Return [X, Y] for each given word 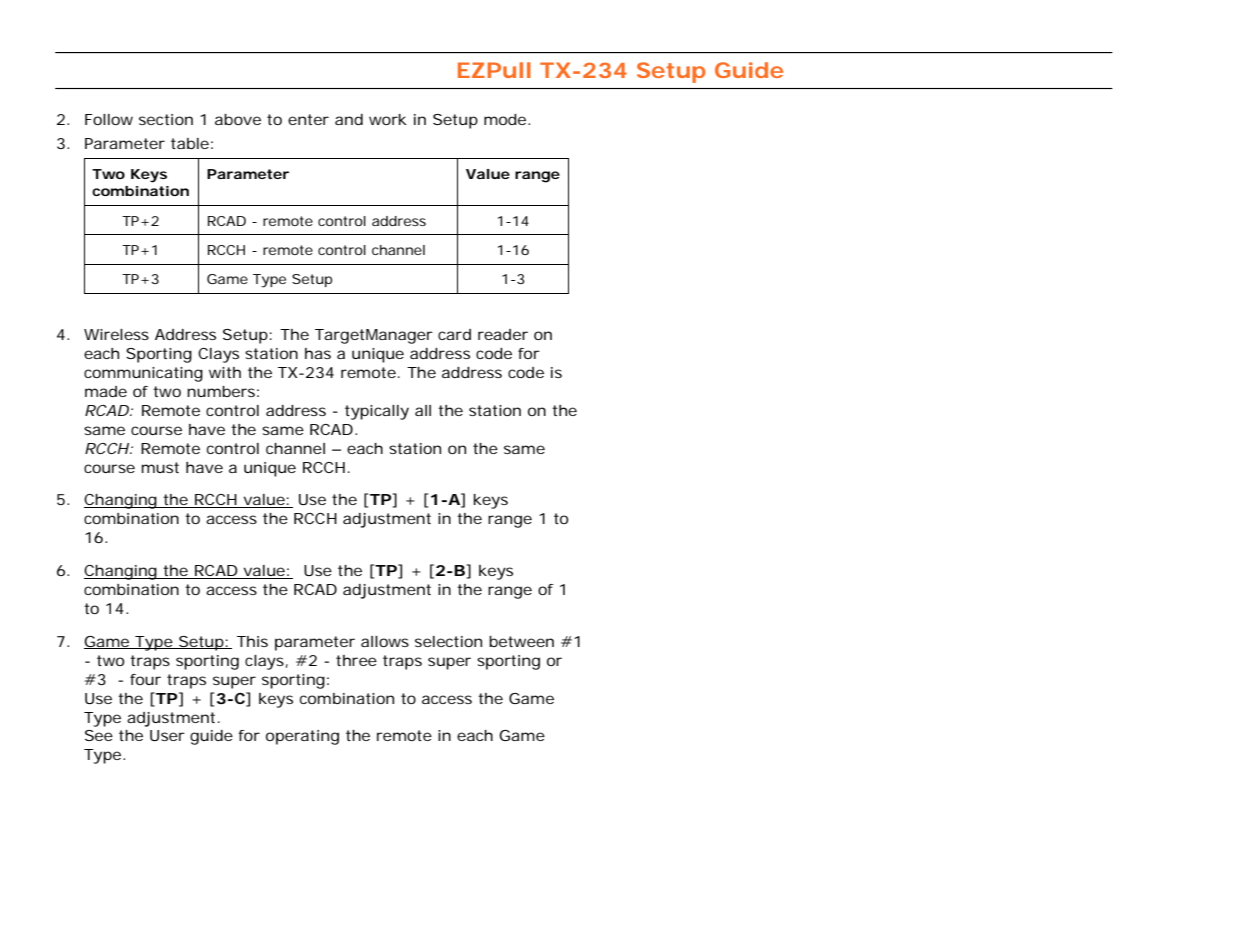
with [225, 372]
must [160, 467]
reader [503, 334]
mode [505, 119]
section [166, 119]
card [454, 334]
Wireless [116, 334]
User [167, 735]
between [521, 641]
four [145, 679]
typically [377, 412]
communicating [143, 374]
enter [308, 119]
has [318, 353]
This [252, 641]
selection [448, 641]
